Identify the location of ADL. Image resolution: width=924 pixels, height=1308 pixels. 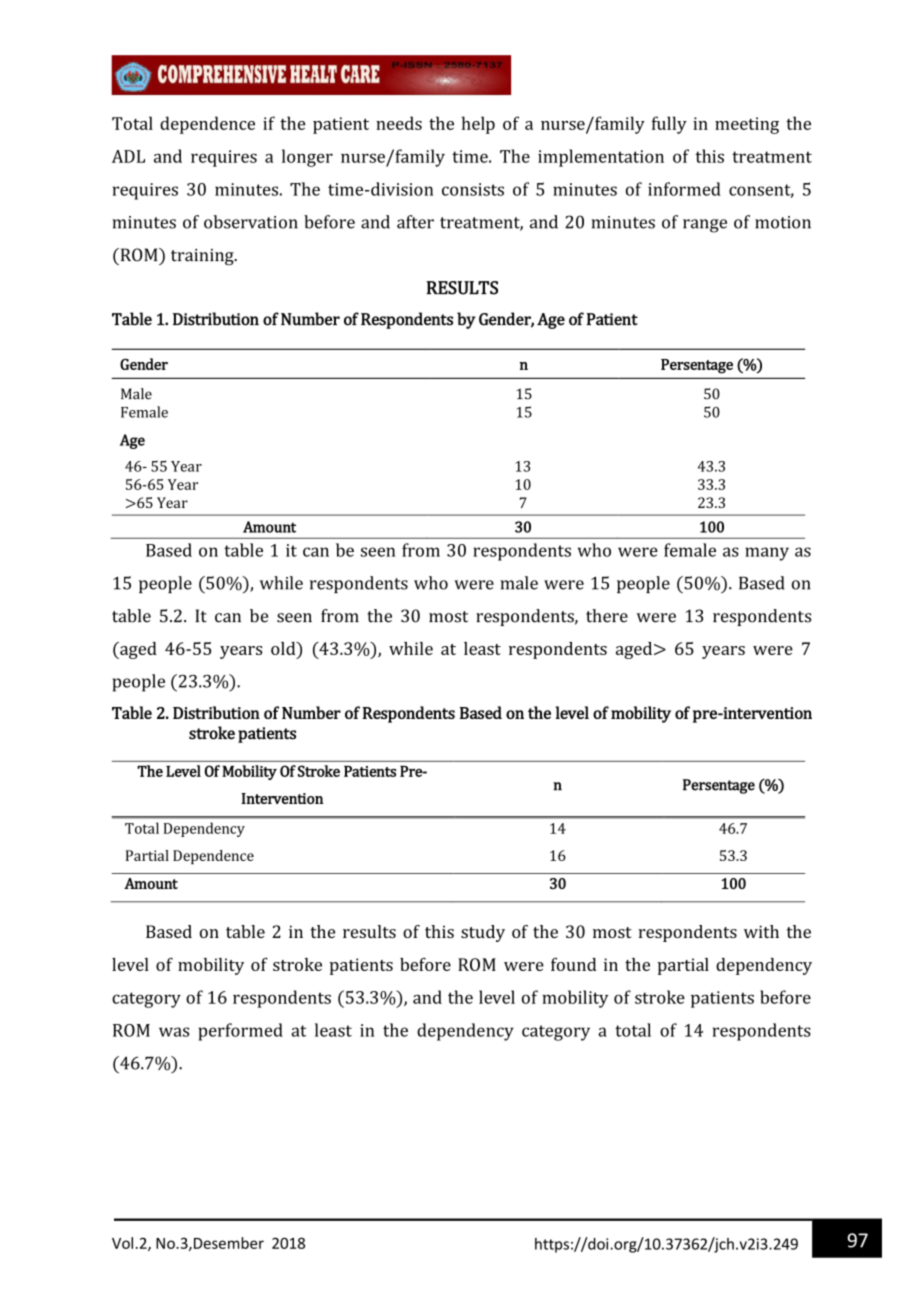
(128, 156).
